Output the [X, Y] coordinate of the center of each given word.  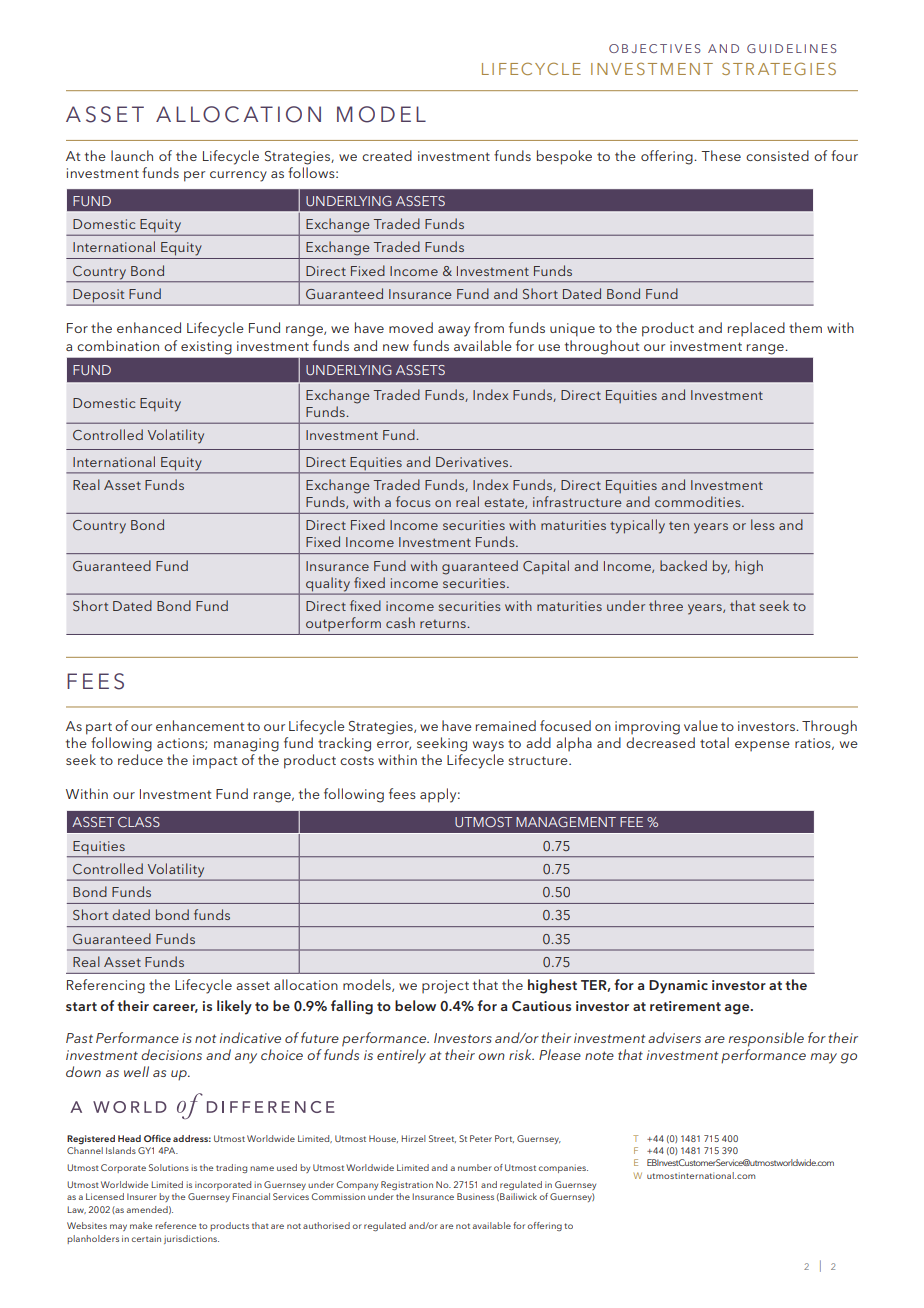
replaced [756, 329]
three [666, 605]
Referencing [106, 986]
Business [475, 1196]
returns [444, 623]
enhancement [200, 725]
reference [175, 1225]
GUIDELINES [792, 48]
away [454, 331]
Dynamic [678, 987]
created [387, 155]
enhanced [149, 327]
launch [132, 155]
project [445, 987]
